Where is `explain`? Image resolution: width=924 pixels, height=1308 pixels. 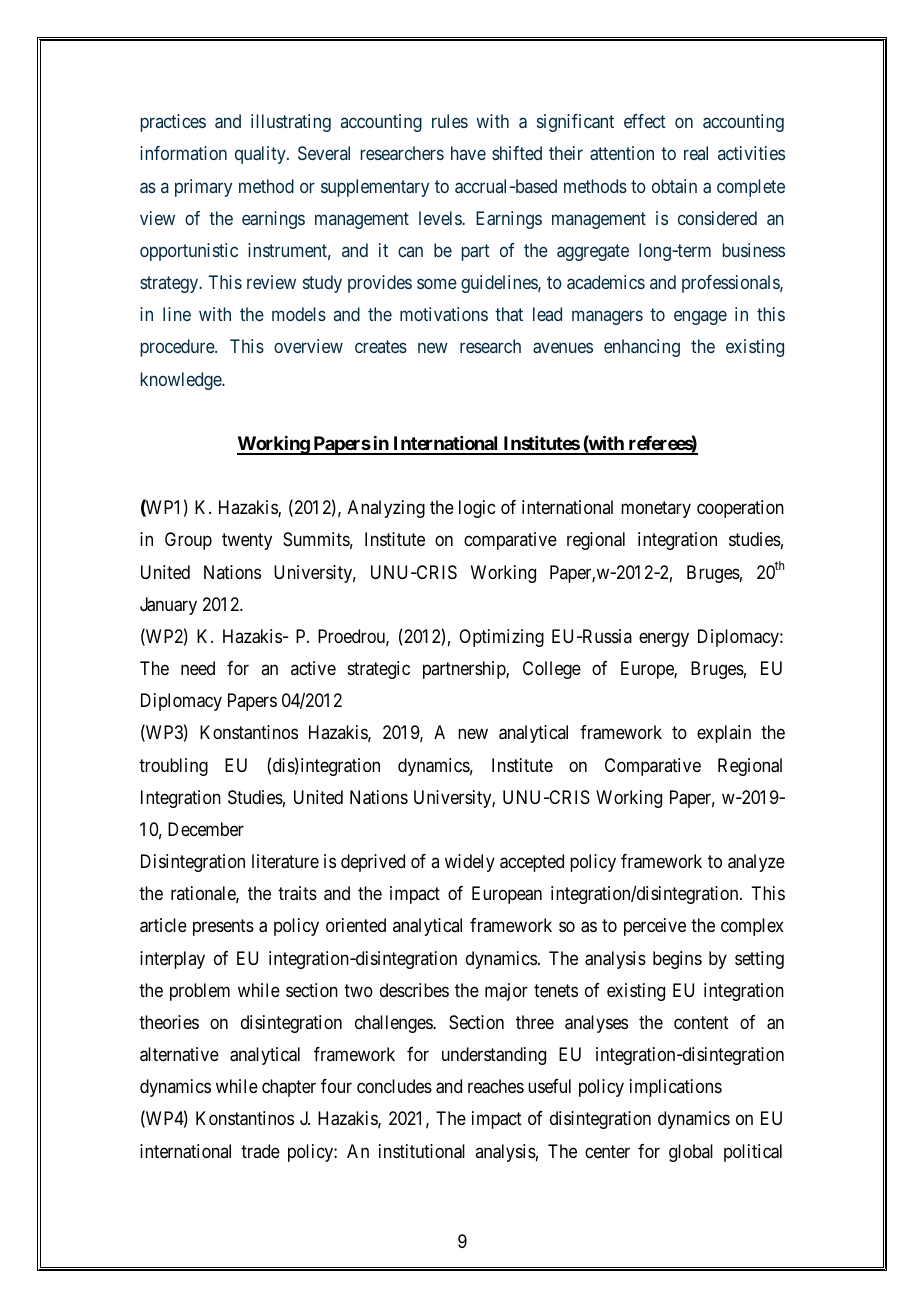
explain is located at coordinates (724, 734).
